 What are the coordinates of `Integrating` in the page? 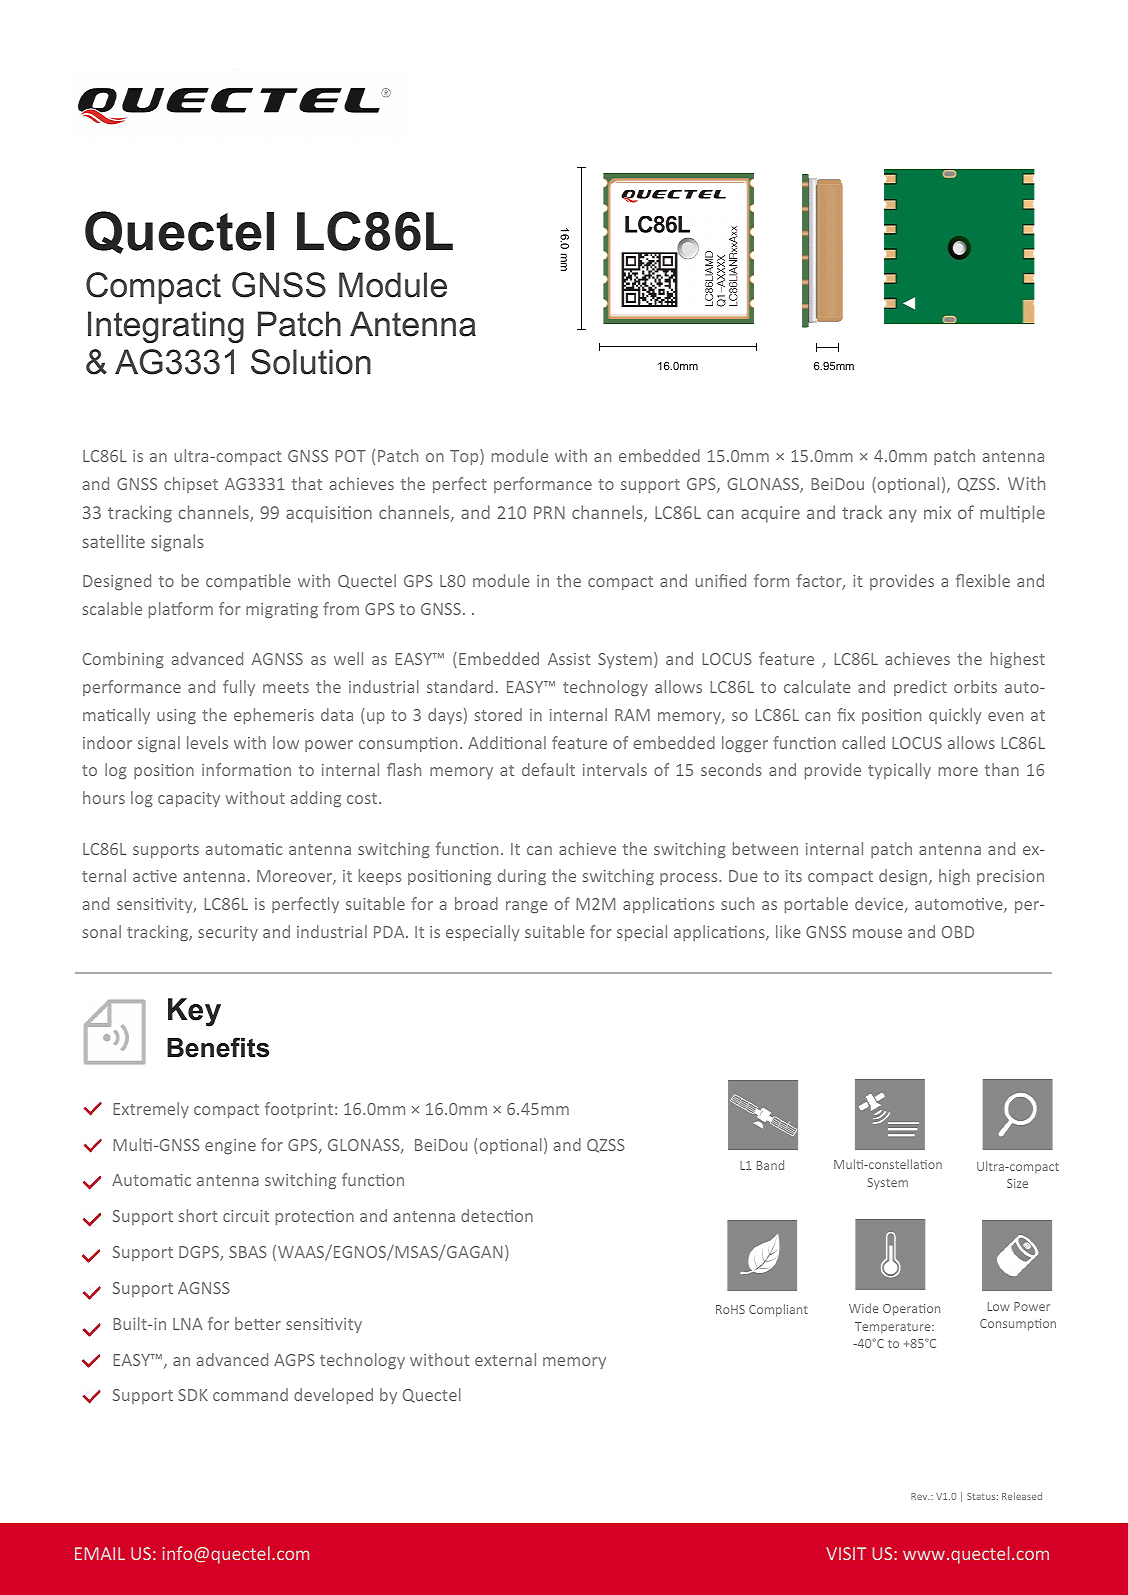 It's located at (166, 327).
